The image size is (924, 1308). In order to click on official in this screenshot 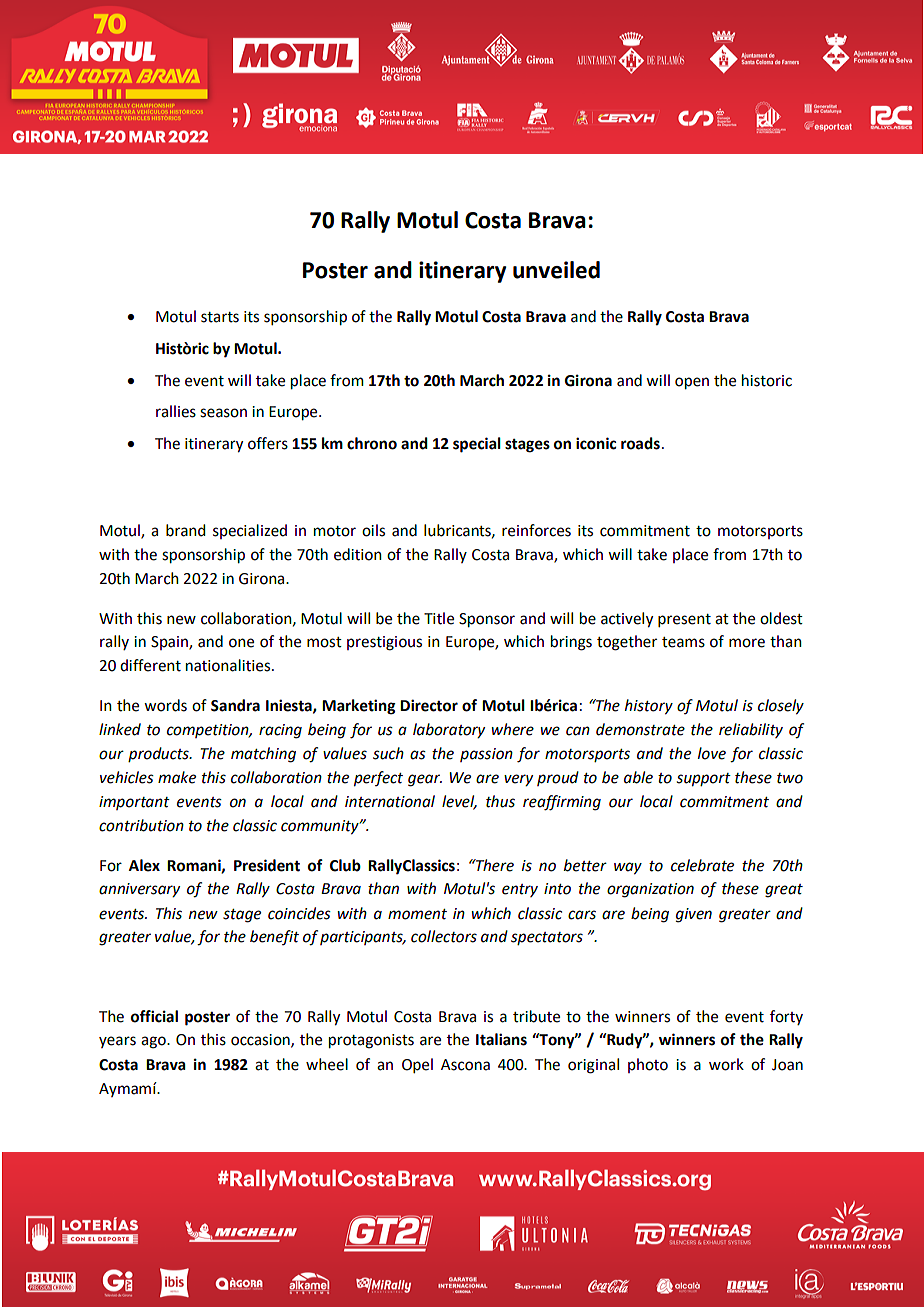, I will do `click(154, 1016)`.
